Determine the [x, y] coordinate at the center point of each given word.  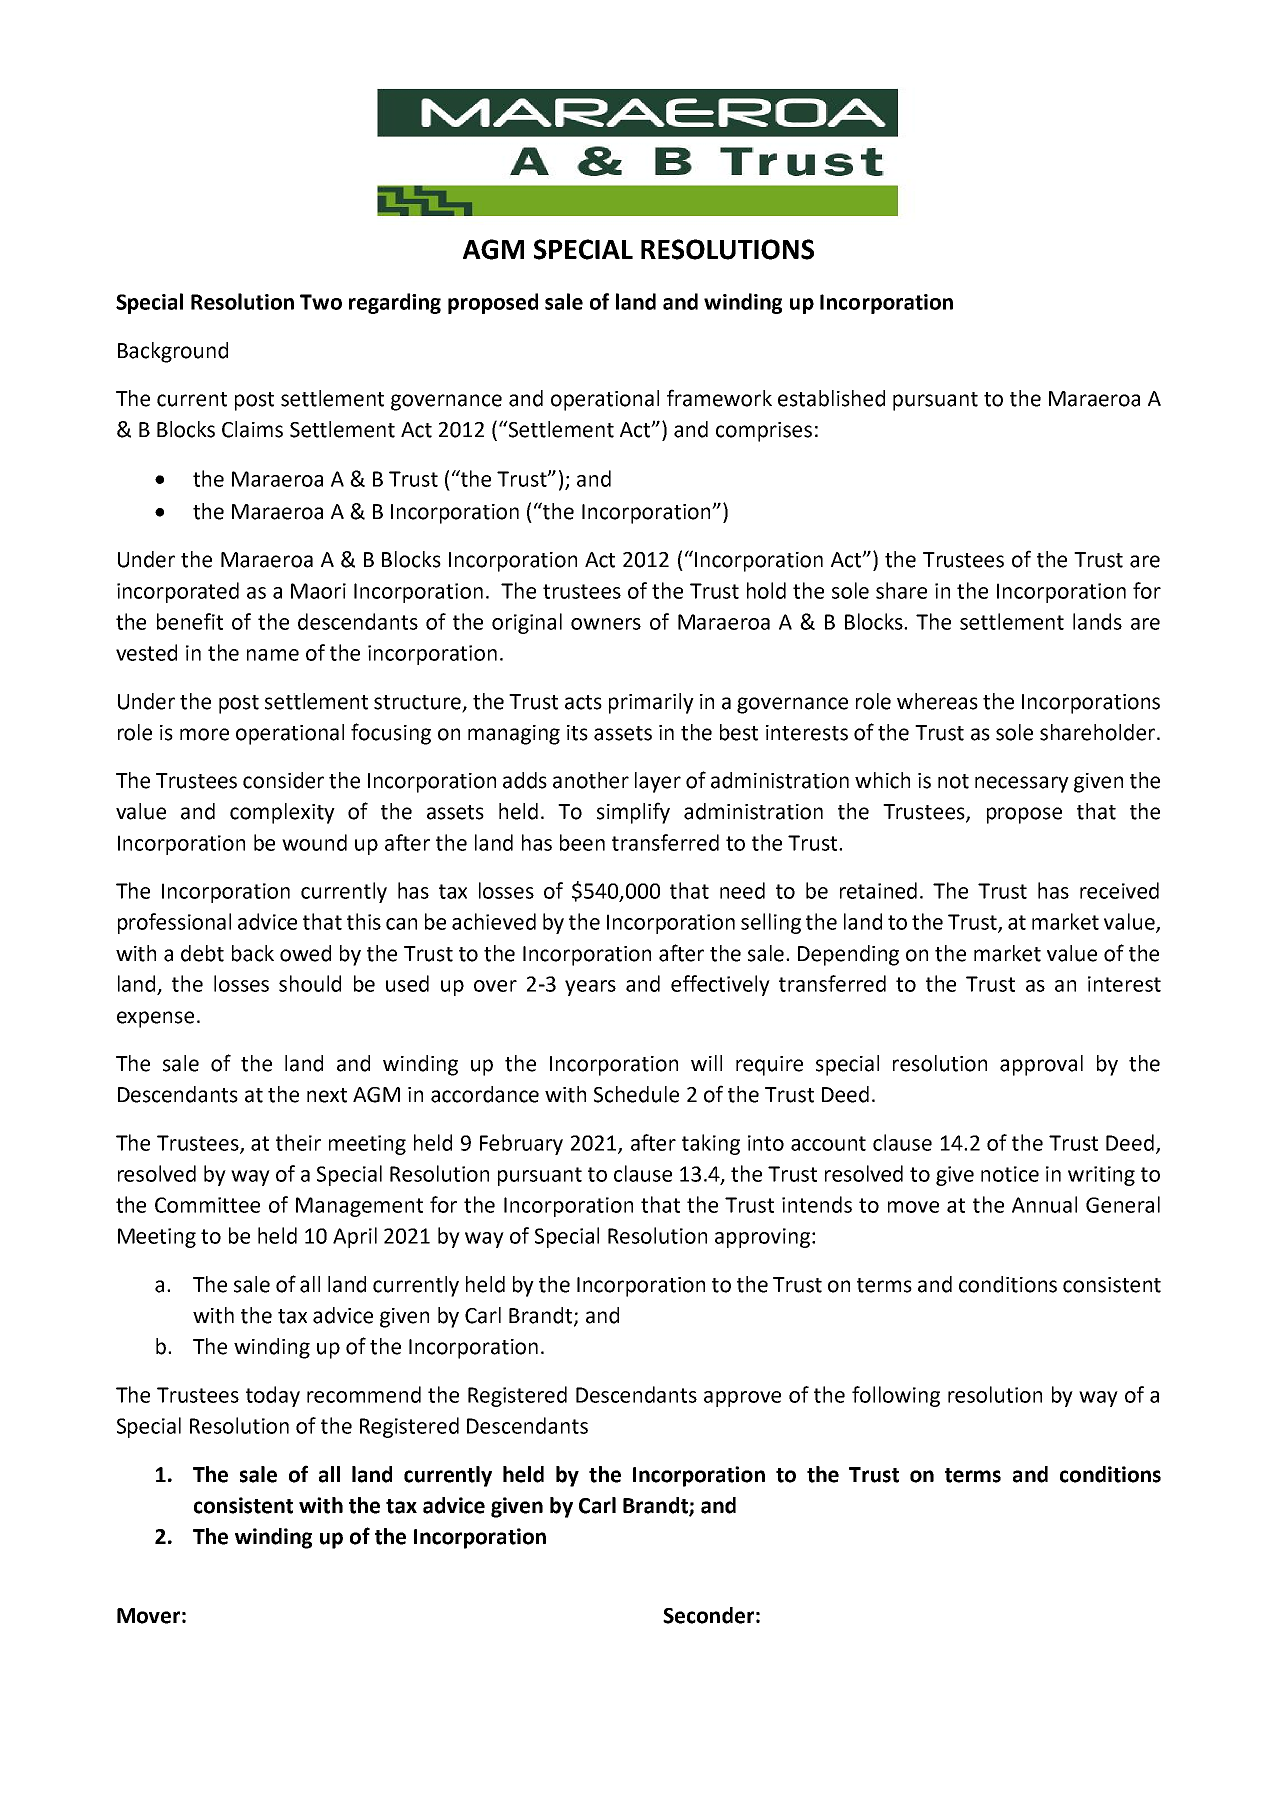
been [582, 842]
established [831, 398]
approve [742, 1399]
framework [719, 398]
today [273, 1396]
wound [314, 842]
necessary [1022, 784]
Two [321, 302]
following [896, 1396]
